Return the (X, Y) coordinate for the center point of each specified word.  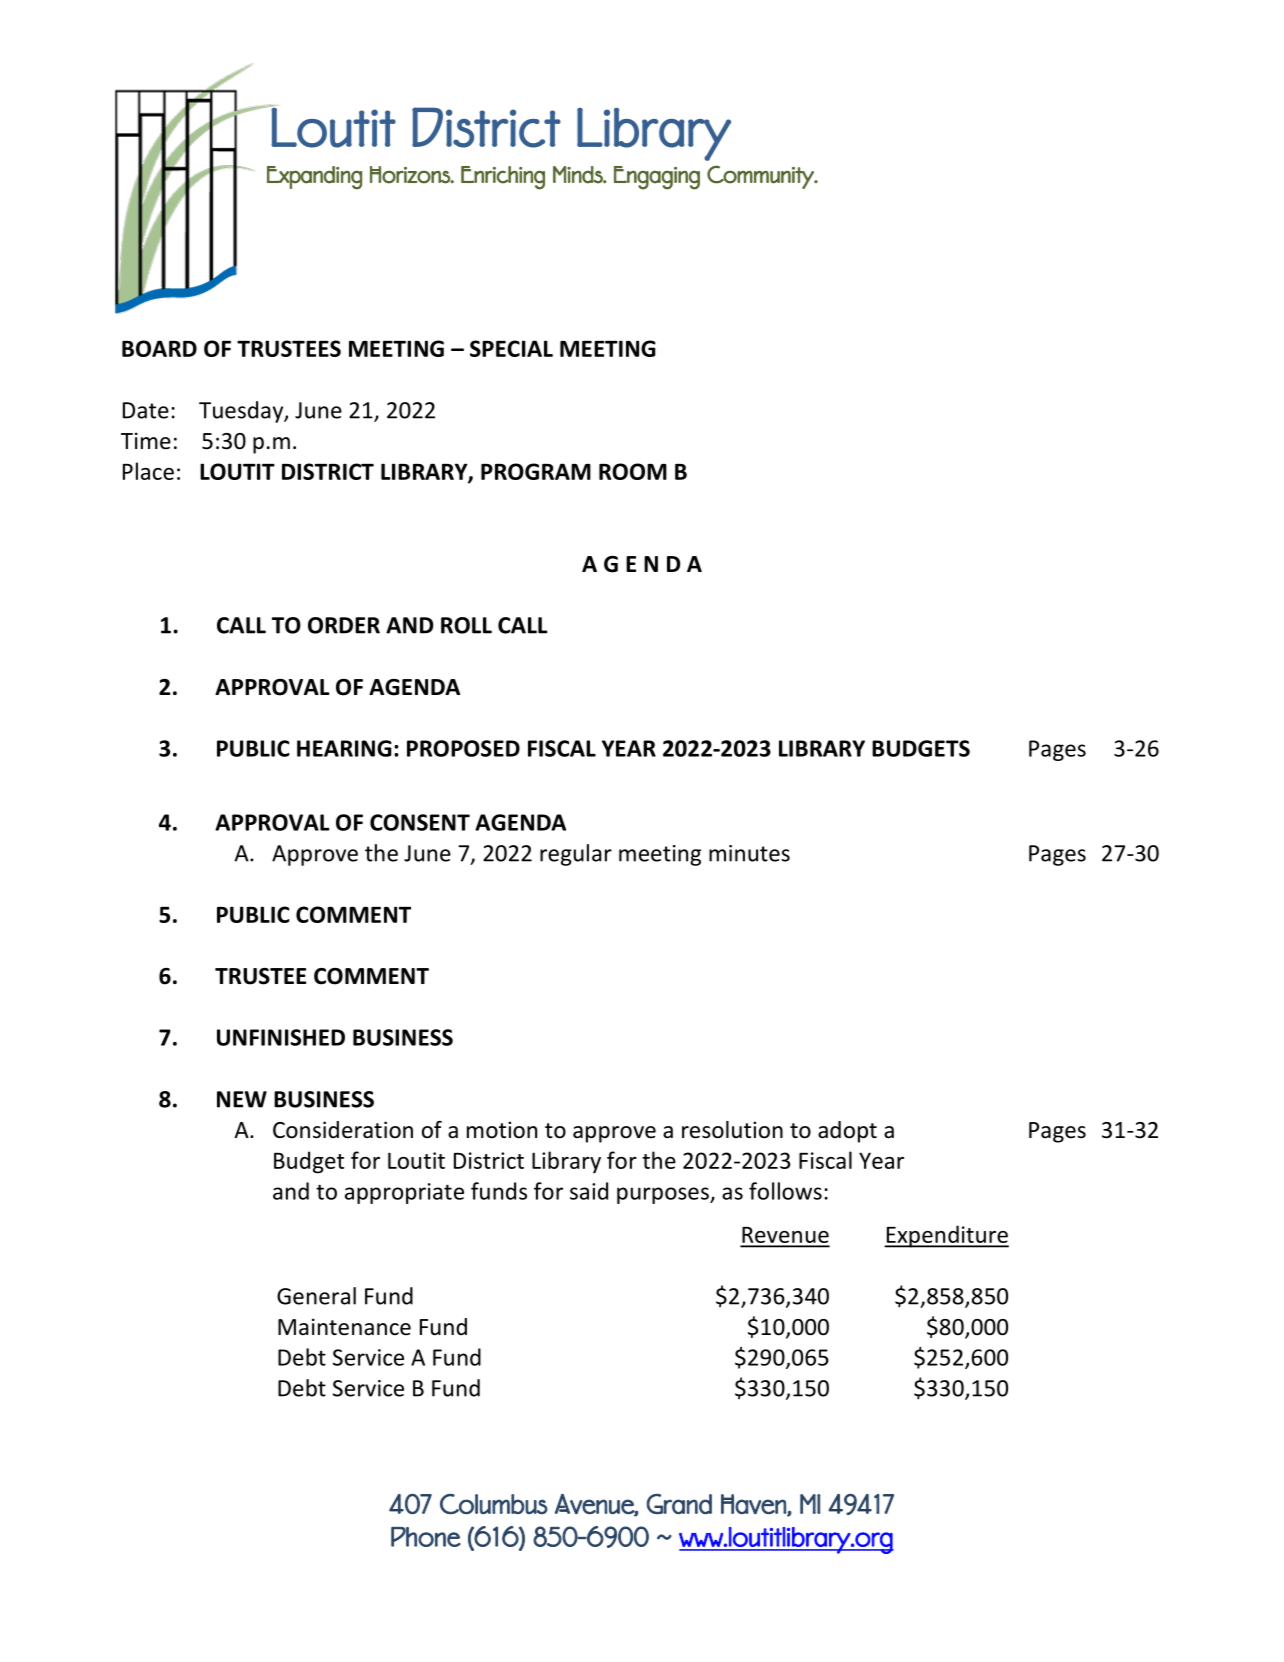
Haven (754, 1505)
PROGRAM (536, 471)
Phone (426, 1537)
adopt (847, 1132)
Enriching (503, 178)
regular (576, 855)
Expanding (314, 178)
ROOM (633, 471)
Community (761, 177)
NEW (242, 1099)
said (589, 1191)
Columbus (494, 1503)
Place (148, 471)
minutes (749, 853)
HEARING (344, 748)
